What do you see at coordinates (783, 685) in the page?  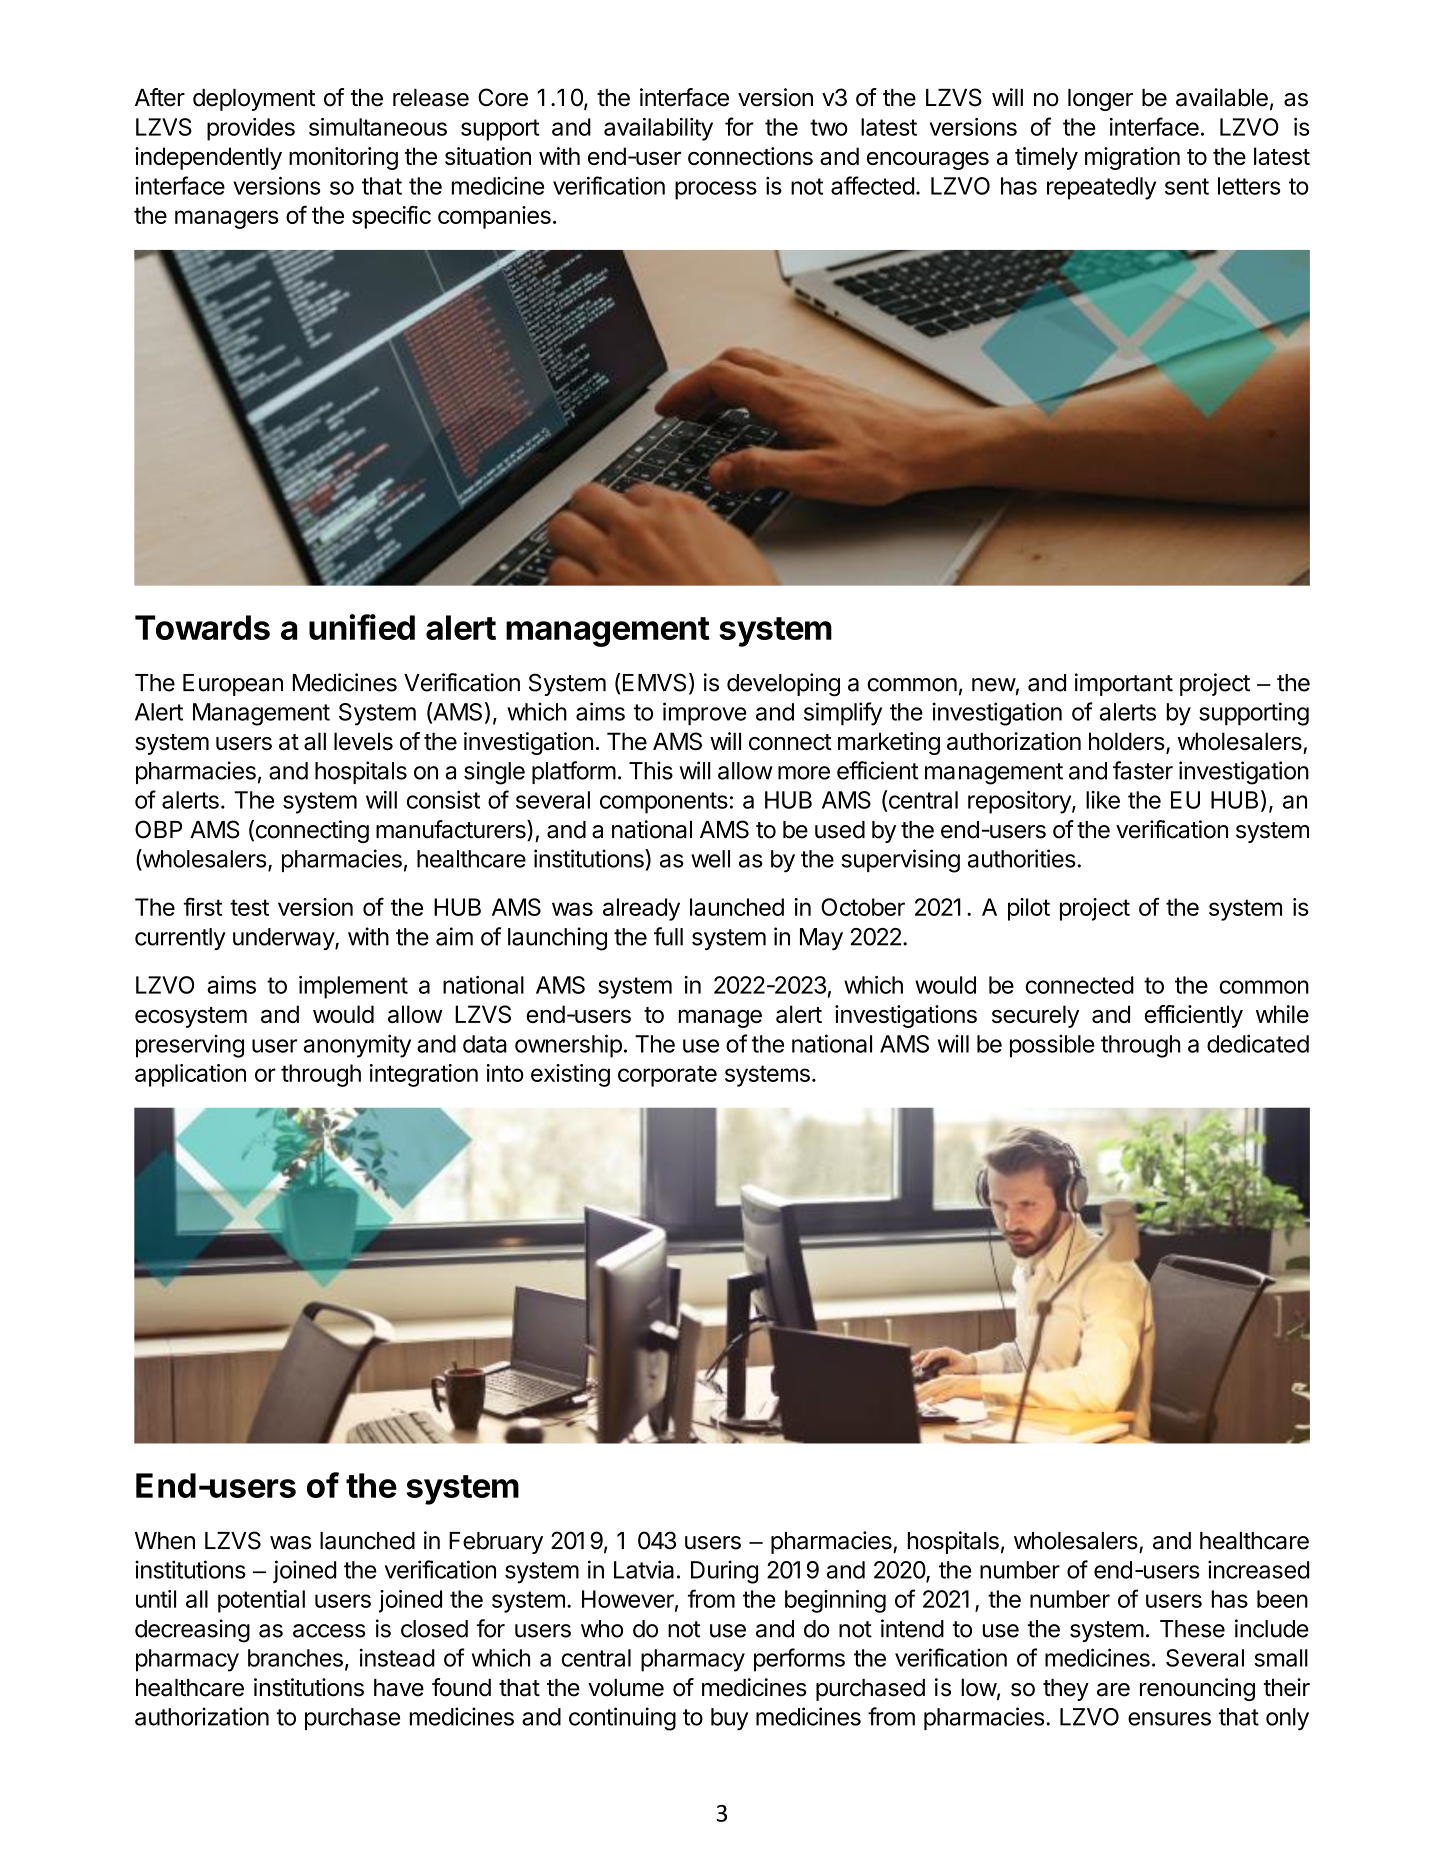 I see `developing` at bounding box center [783, 685].
